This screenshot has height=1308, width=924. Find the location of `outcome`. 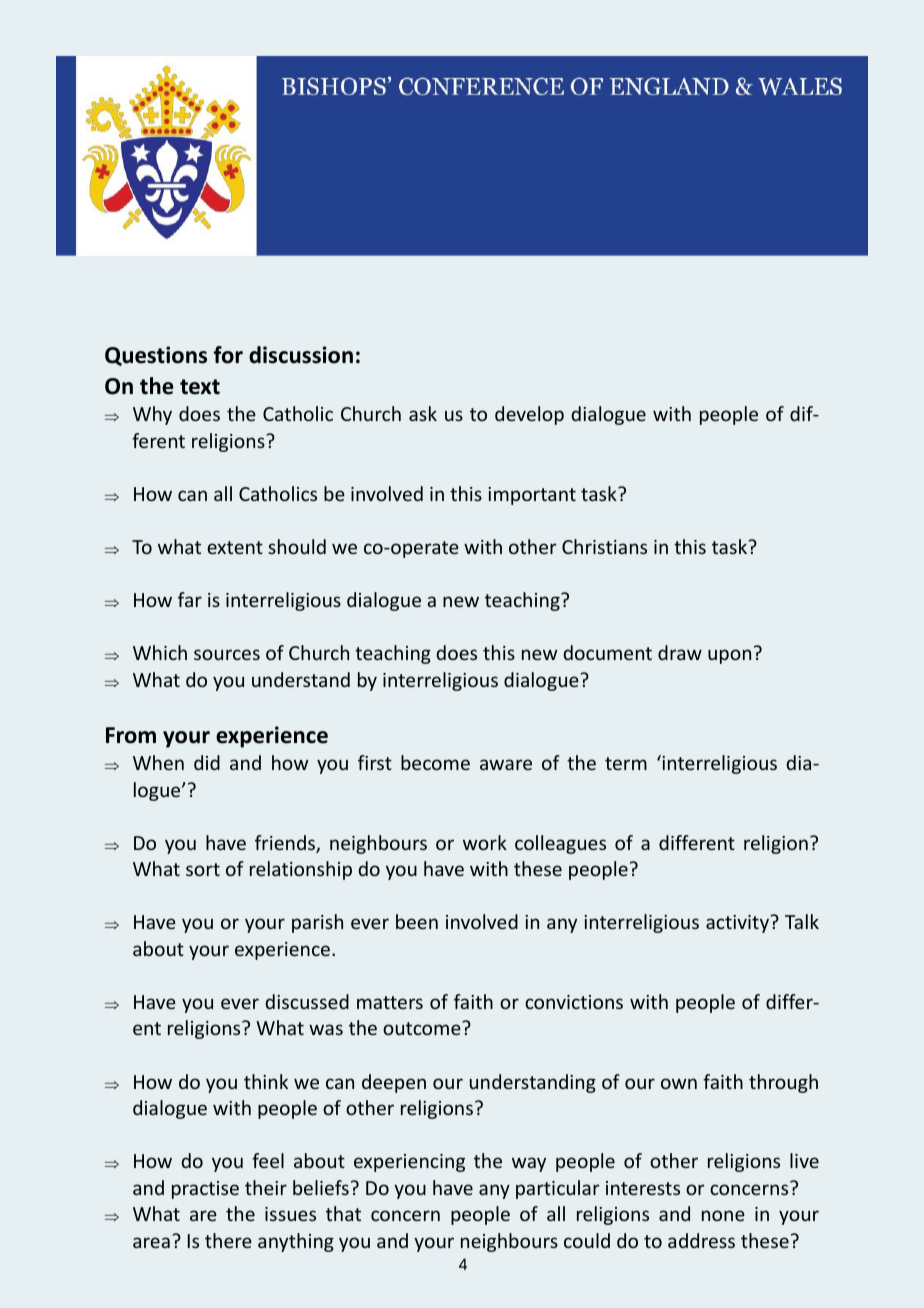

outcome is located at coordinates (423, 1028).
